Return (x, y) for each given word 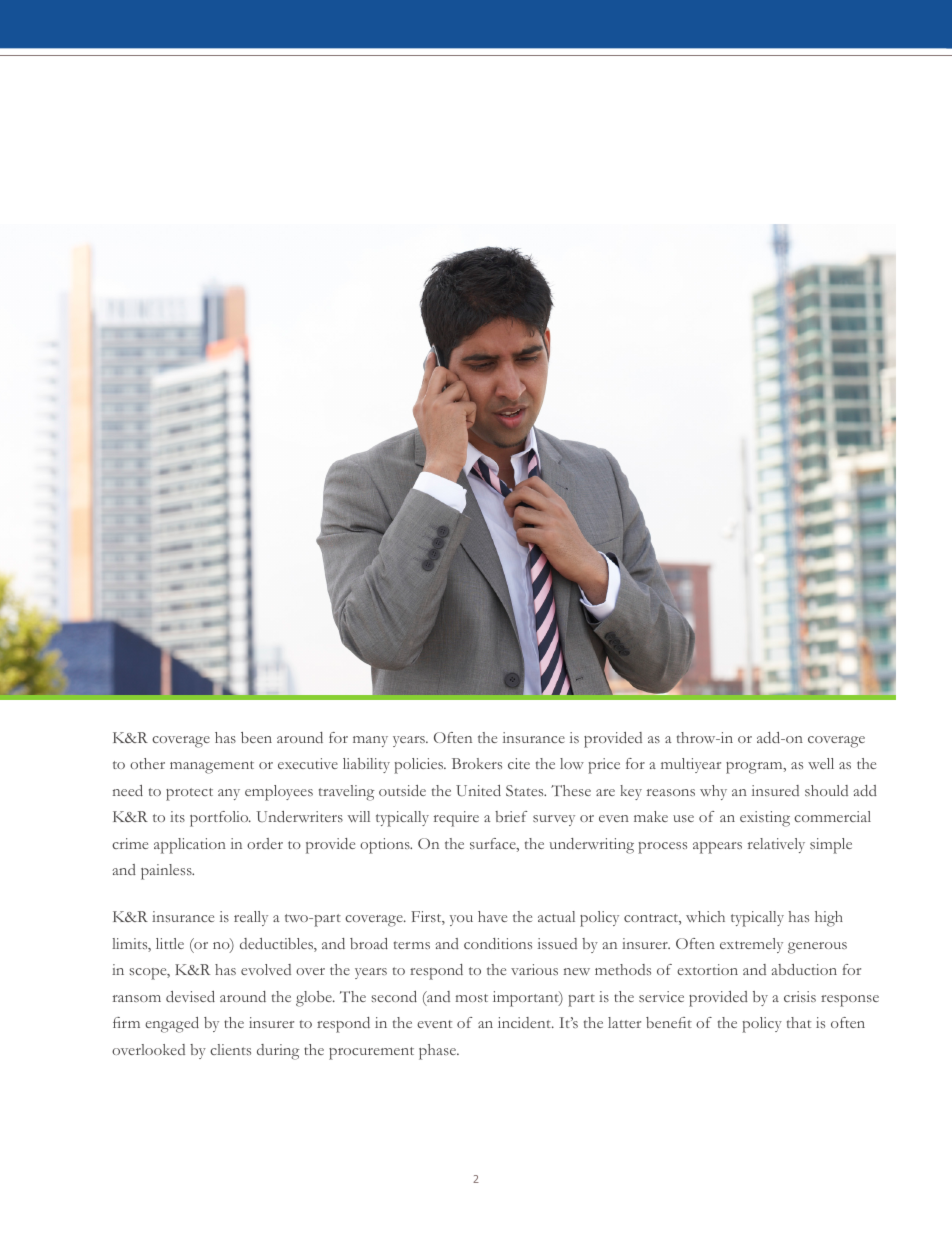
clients (230, 1049)
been (256, 737)
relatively (776, 845)
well (821, 763)
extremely (751, 945)
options (386, 846)
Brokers (477, 763)
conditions (498, 943)
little (170, 943)
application (190, 846)
